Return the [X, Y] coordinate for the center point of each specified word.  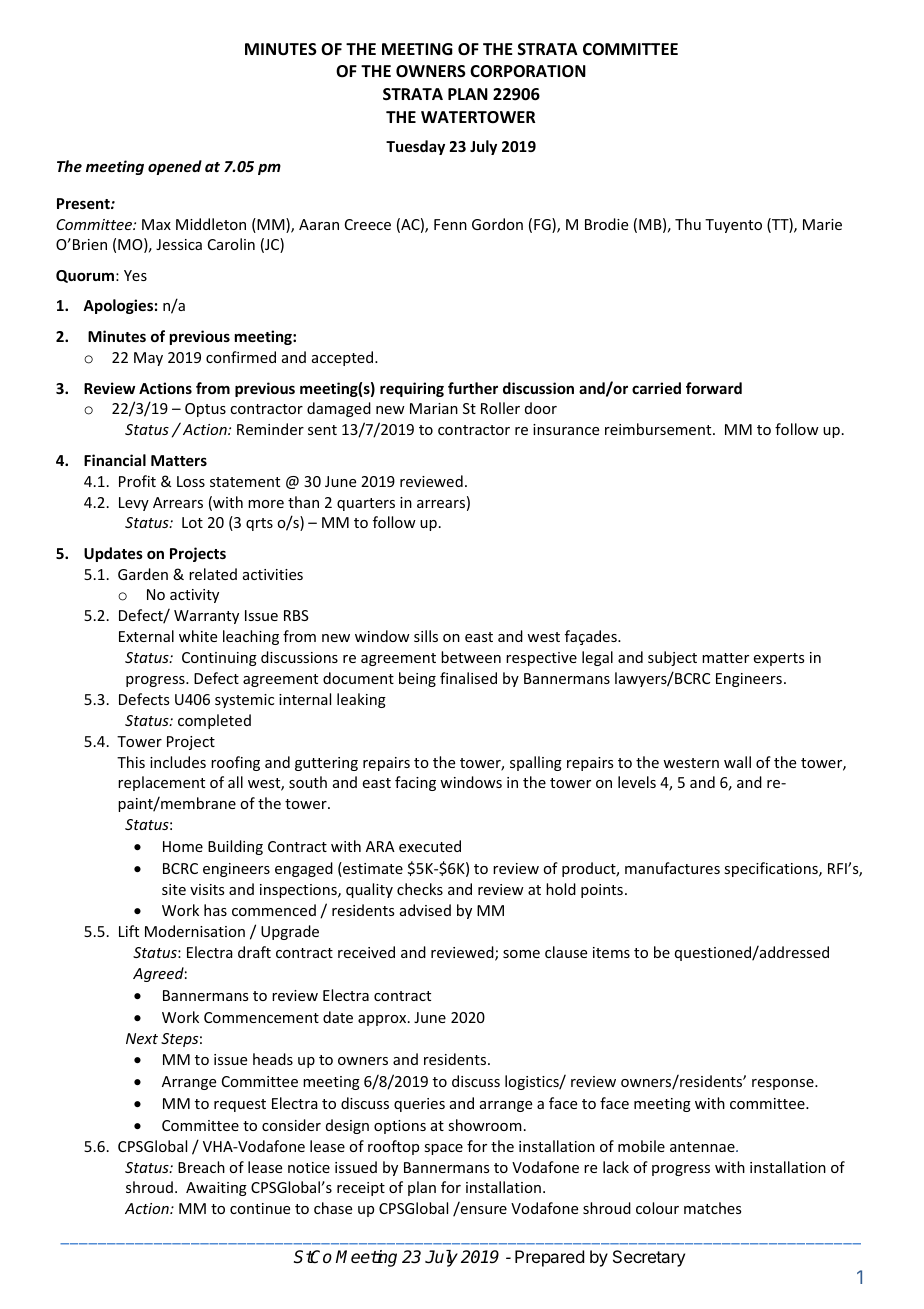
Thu [688, 224]
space [443, 1149]
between [471, 657]
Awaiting [216, 1189]
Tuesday [415, 147]
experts [779, 659]
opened [175, 167]
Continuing [219, 659]
